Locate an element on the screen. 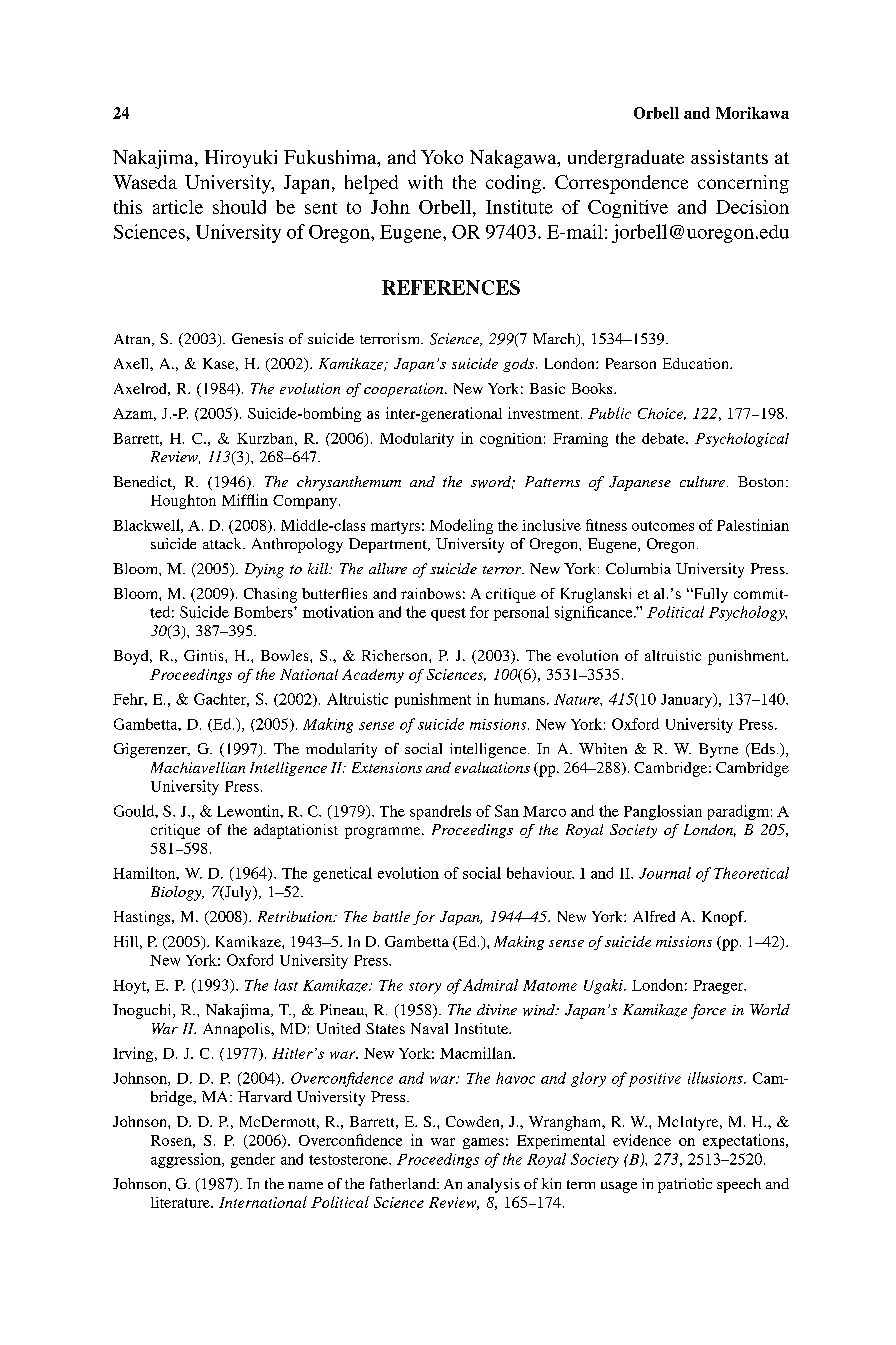 The height and width of the screenshot is (1345, 896). Yoko is located at coordinates (442, 157).
